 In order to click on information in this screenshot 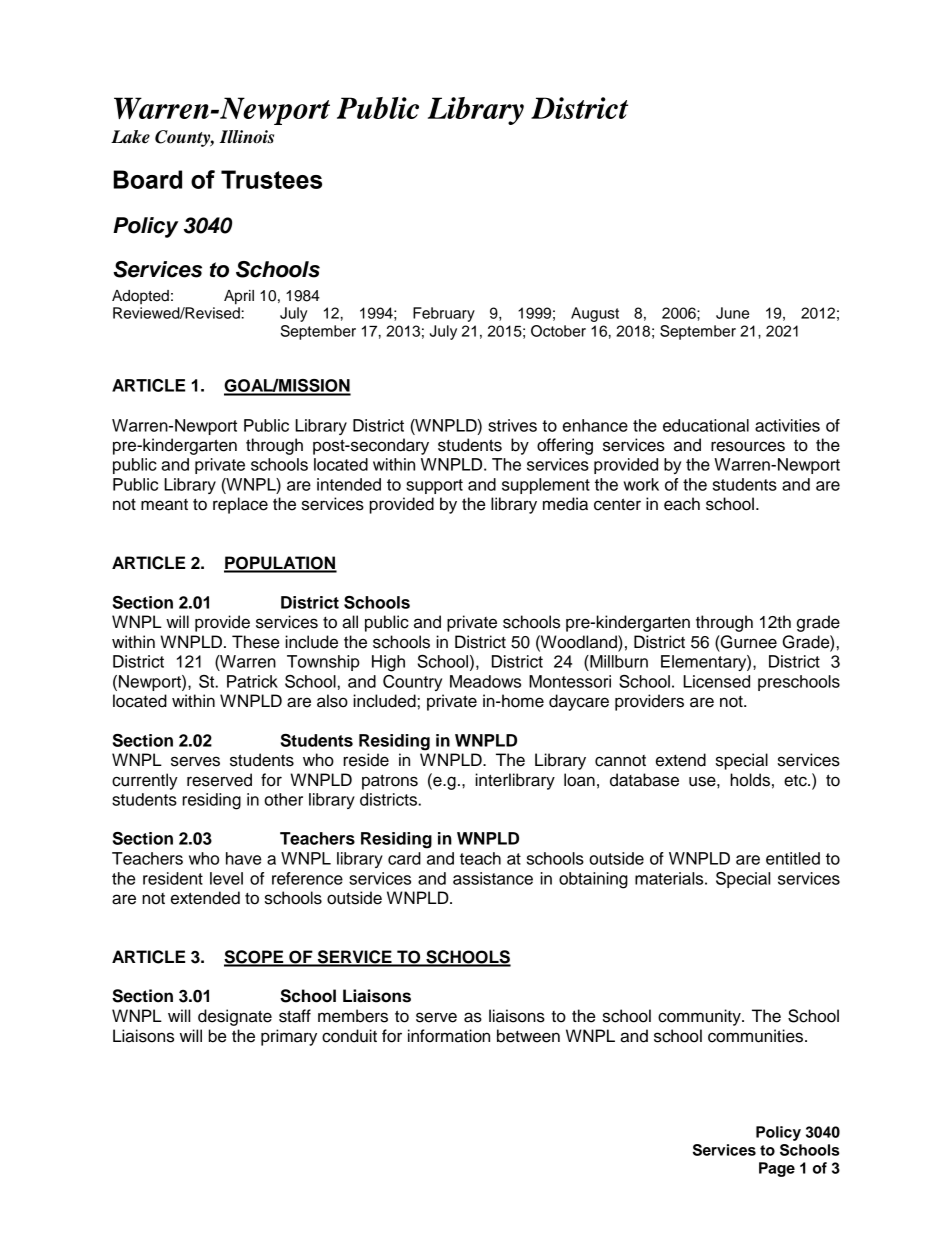, I will do `click(449, 1036)`.
